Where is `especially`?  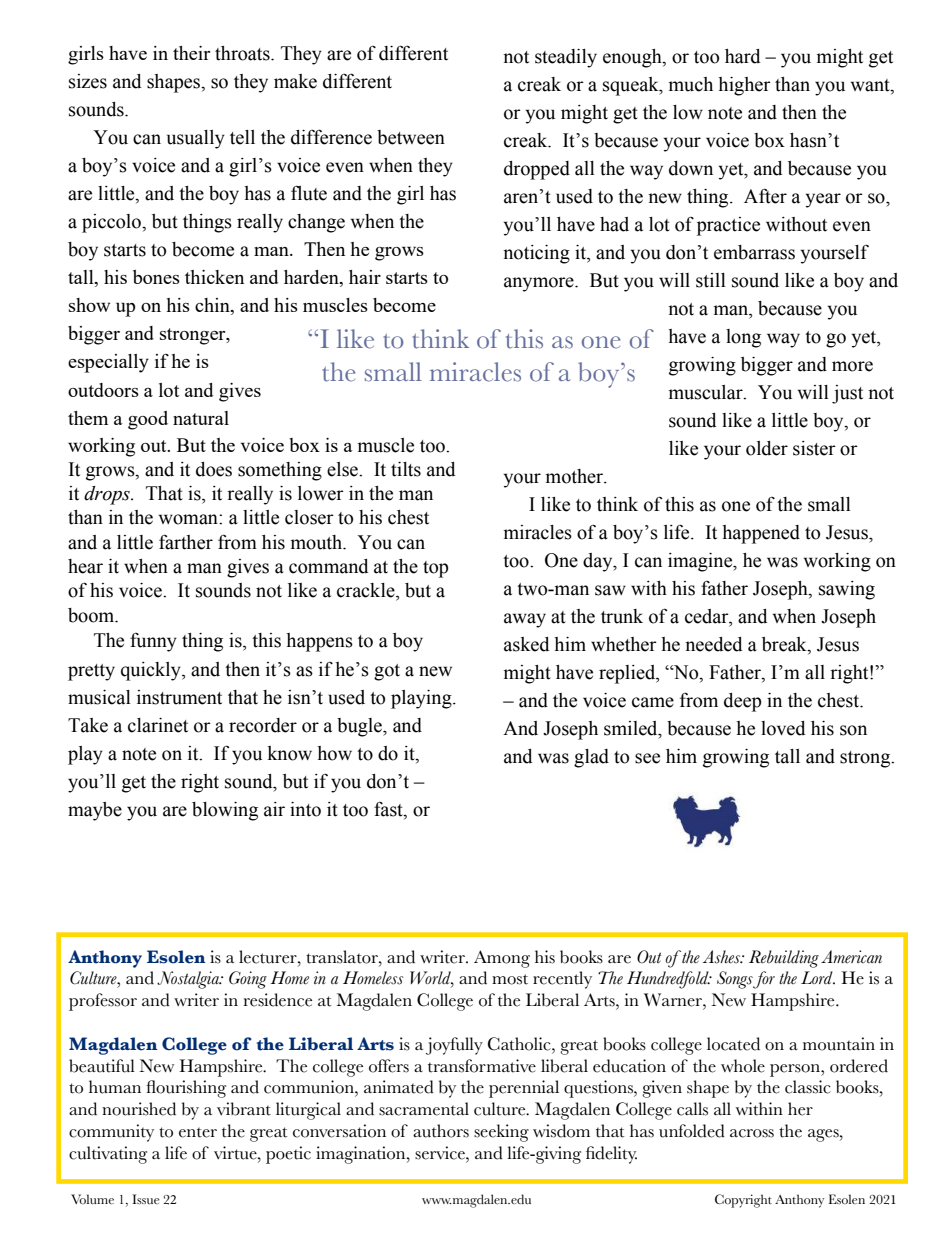 especially is located at coordinates (108, 363).
